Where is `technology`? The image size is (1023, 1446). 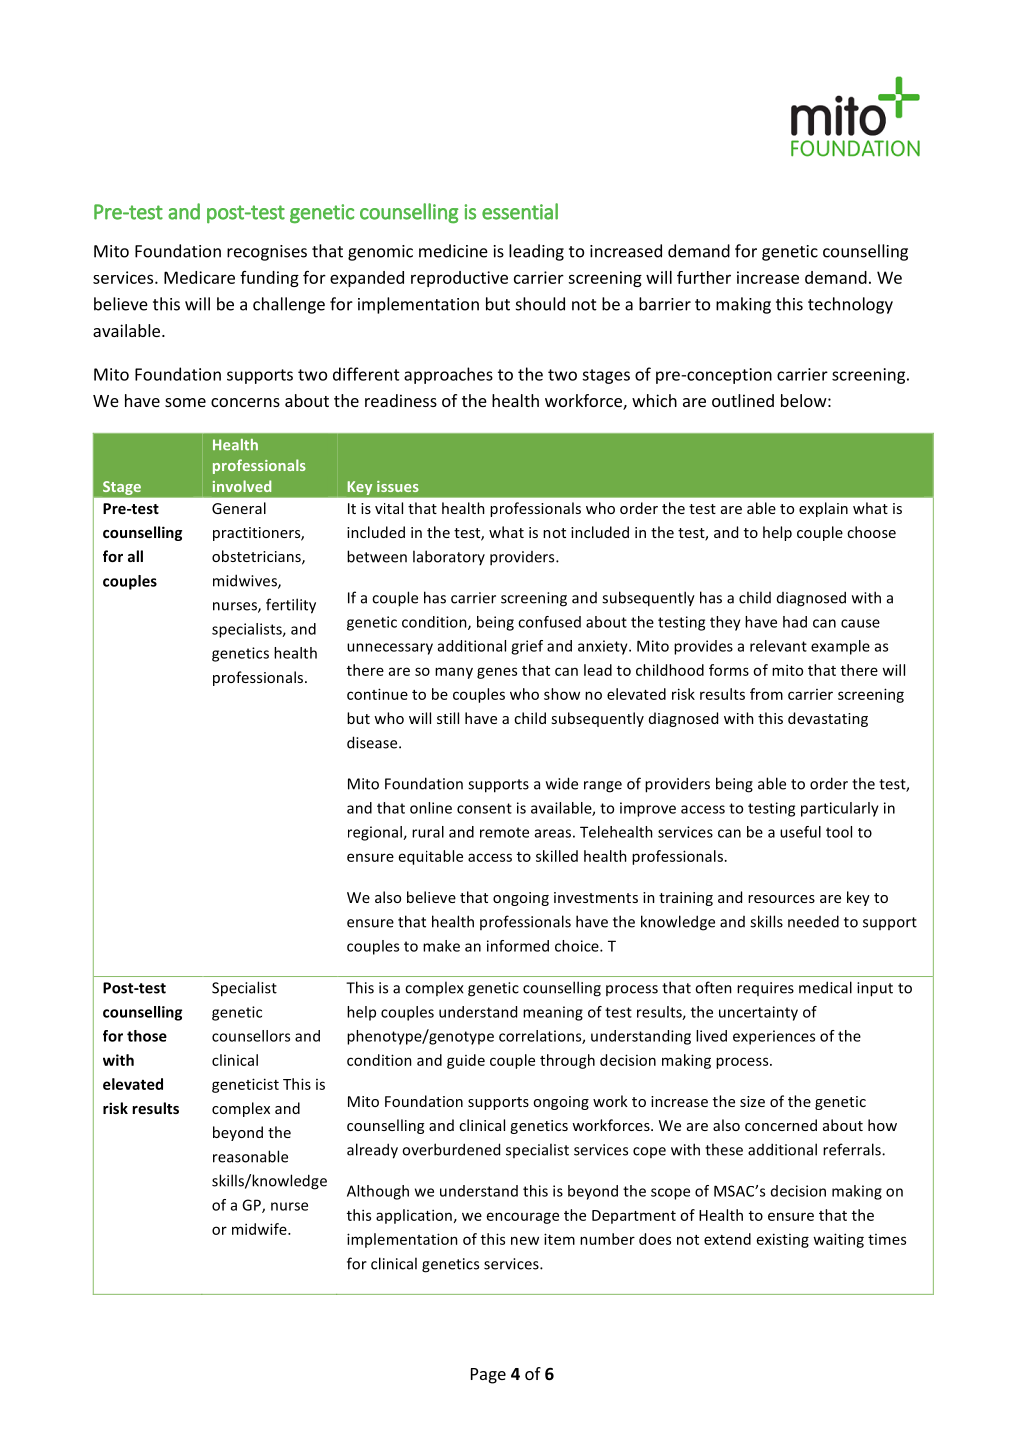 technology is located at coordinates (850, 305).
